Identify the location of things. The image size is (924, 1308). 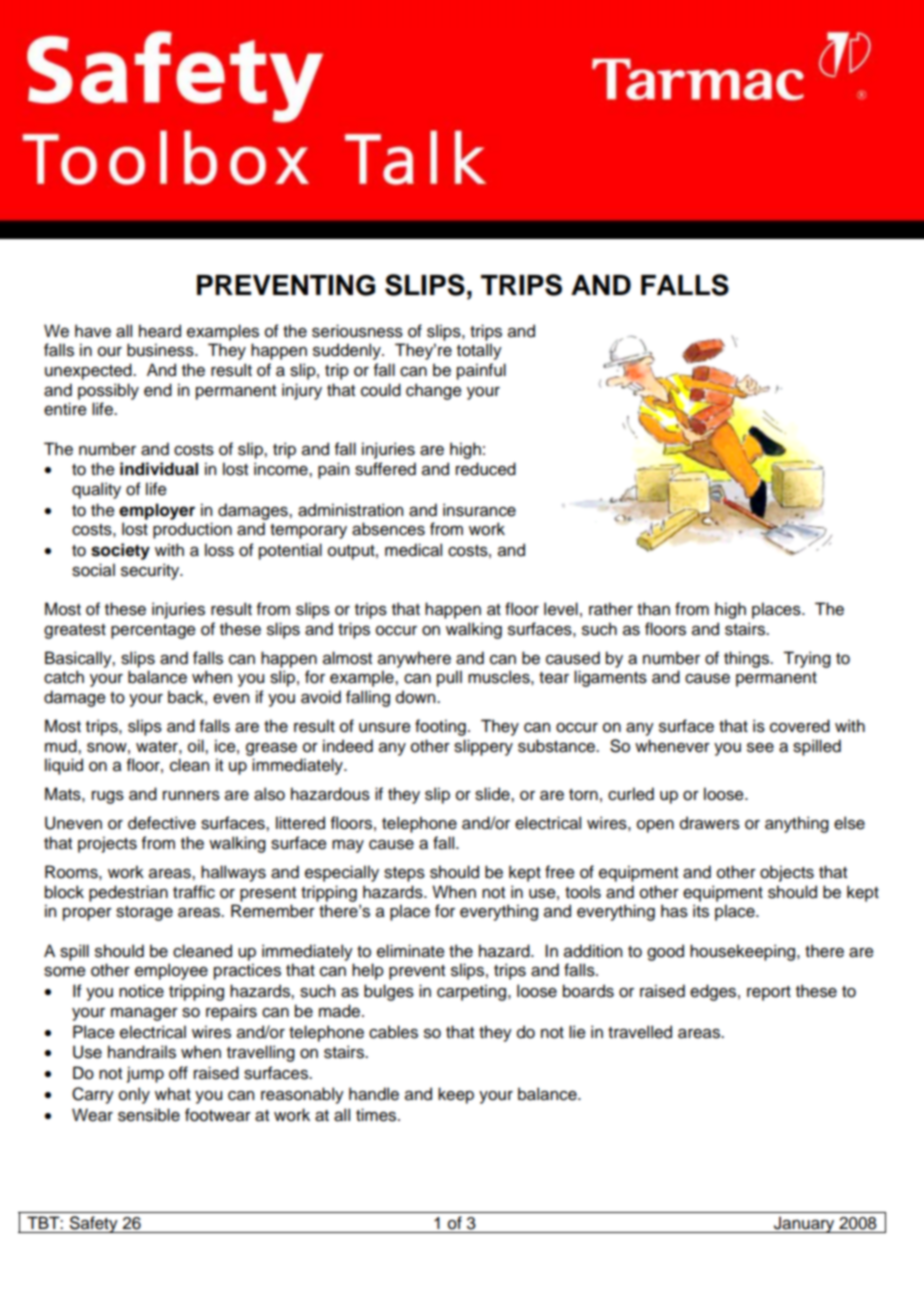
(747, 659).
